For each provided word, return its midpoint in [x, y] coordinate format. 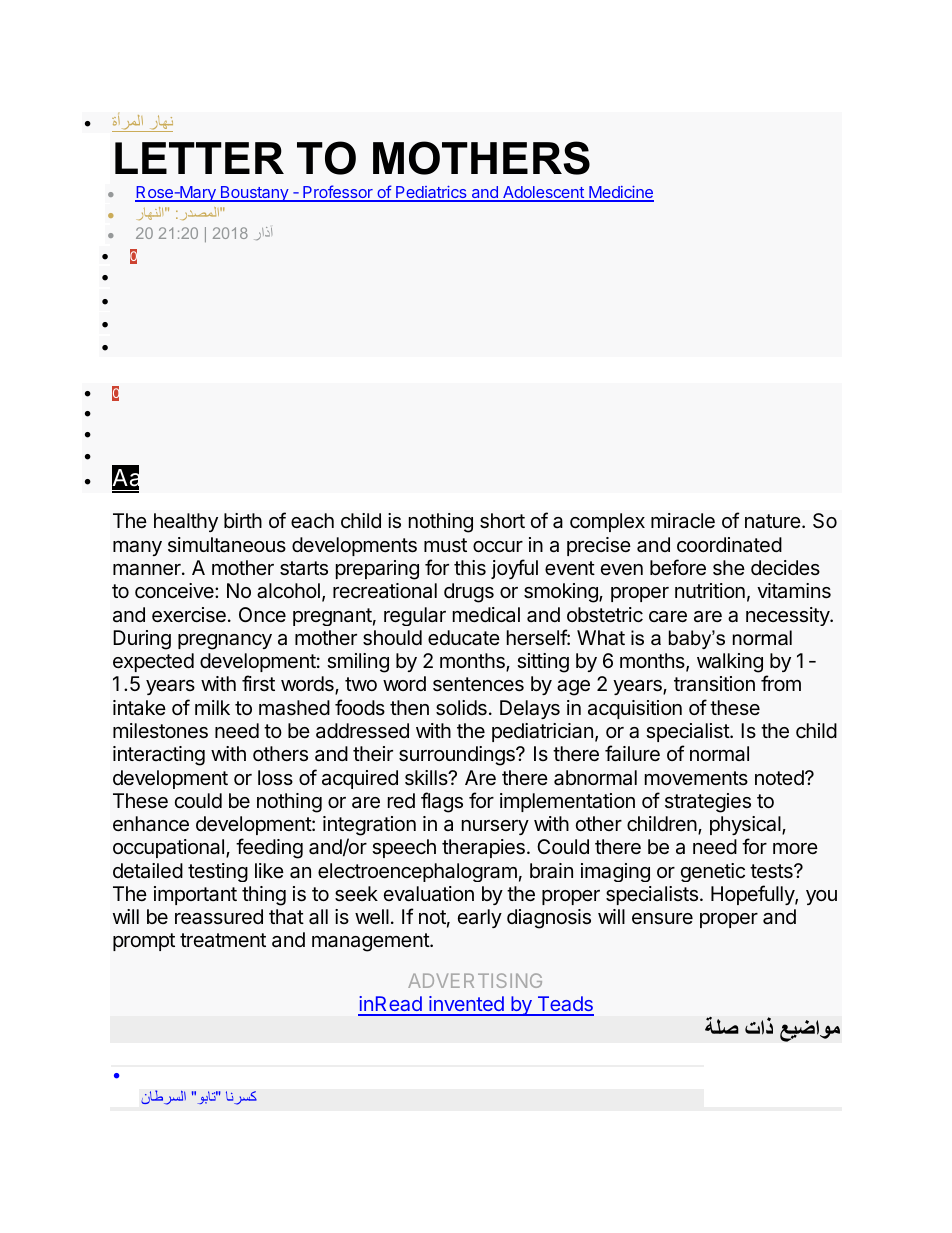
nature [774, 521]
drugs [469, 593]
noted [780, 777]
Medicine [620, 194]
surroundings [458, 756]
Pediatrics [431, 194]
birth [243, 520]
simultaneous [227, 545]
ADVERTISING [475, 980]
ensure [662, 918]
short [502, 521]
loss [275, 777]
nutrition [710, 590]
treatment [223, 940]
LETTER [199, 158]
